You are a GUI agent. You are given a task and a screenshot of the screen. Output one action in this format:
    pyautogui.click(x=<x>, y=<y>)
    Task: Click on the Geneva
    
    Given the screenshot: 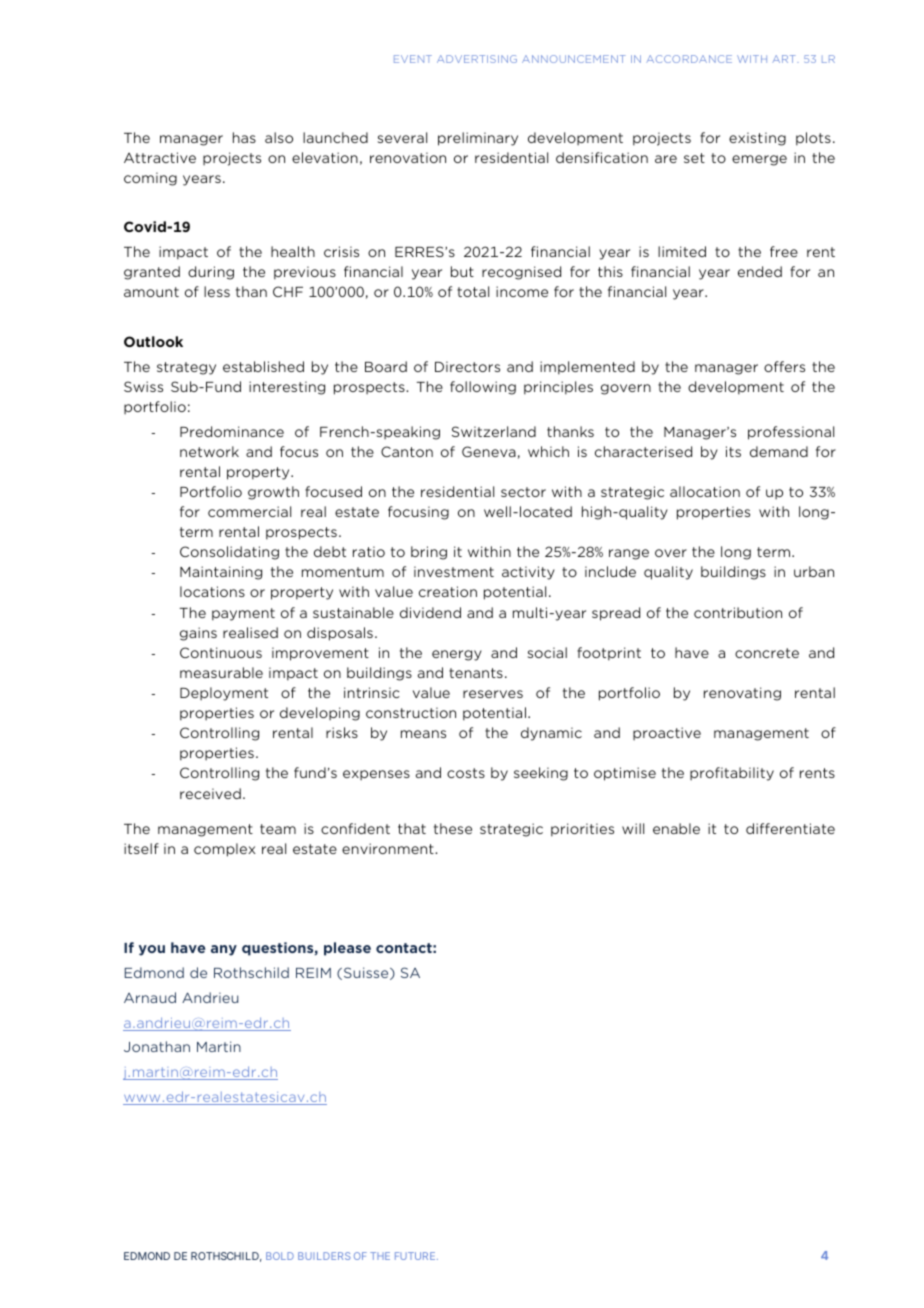 What is the action you would take?
    pyautogui.click(x=489, y=451)
